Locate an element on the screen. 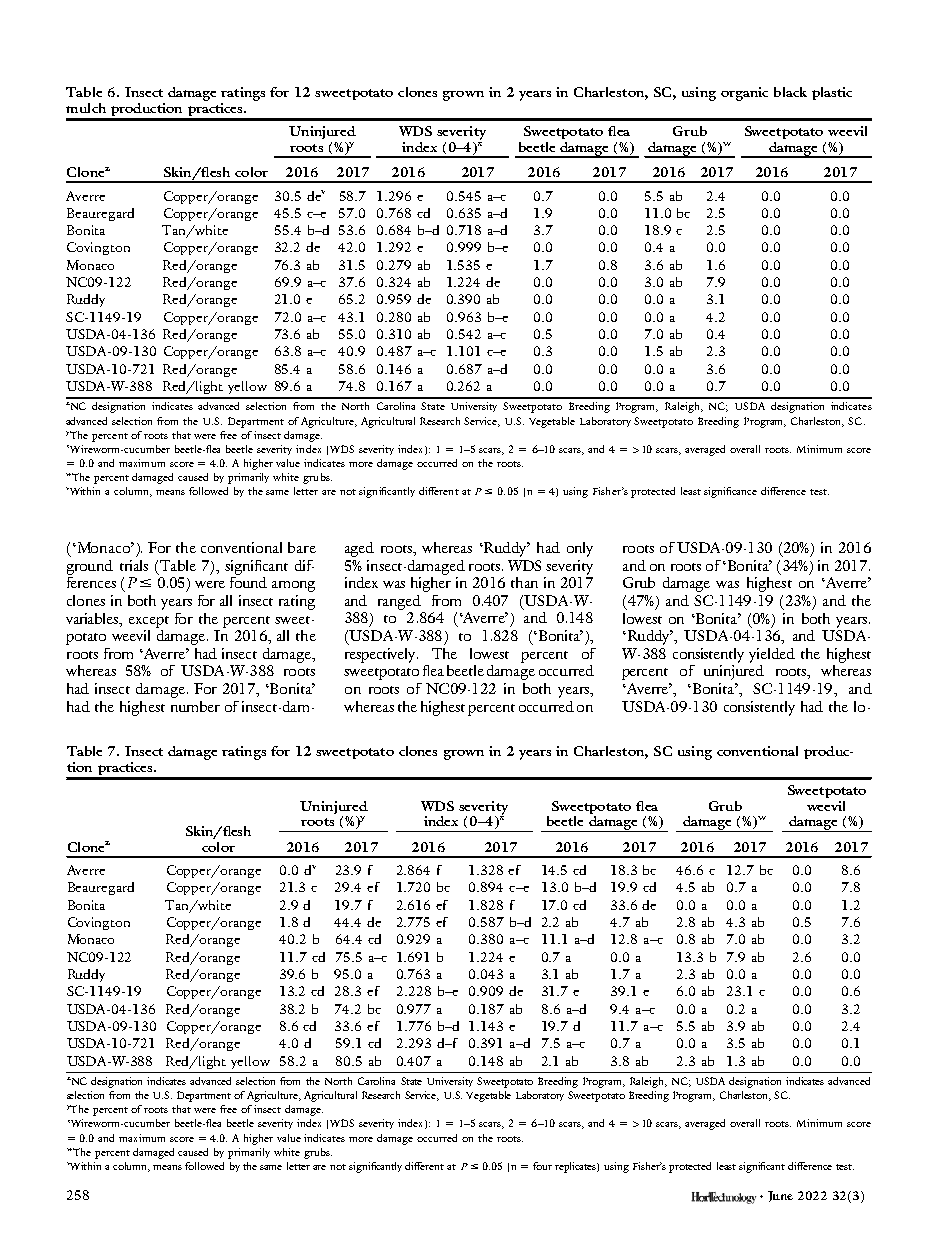 The width and height of the screenshot is (952, 1237). yielded is located at coordinates (772, 655).
